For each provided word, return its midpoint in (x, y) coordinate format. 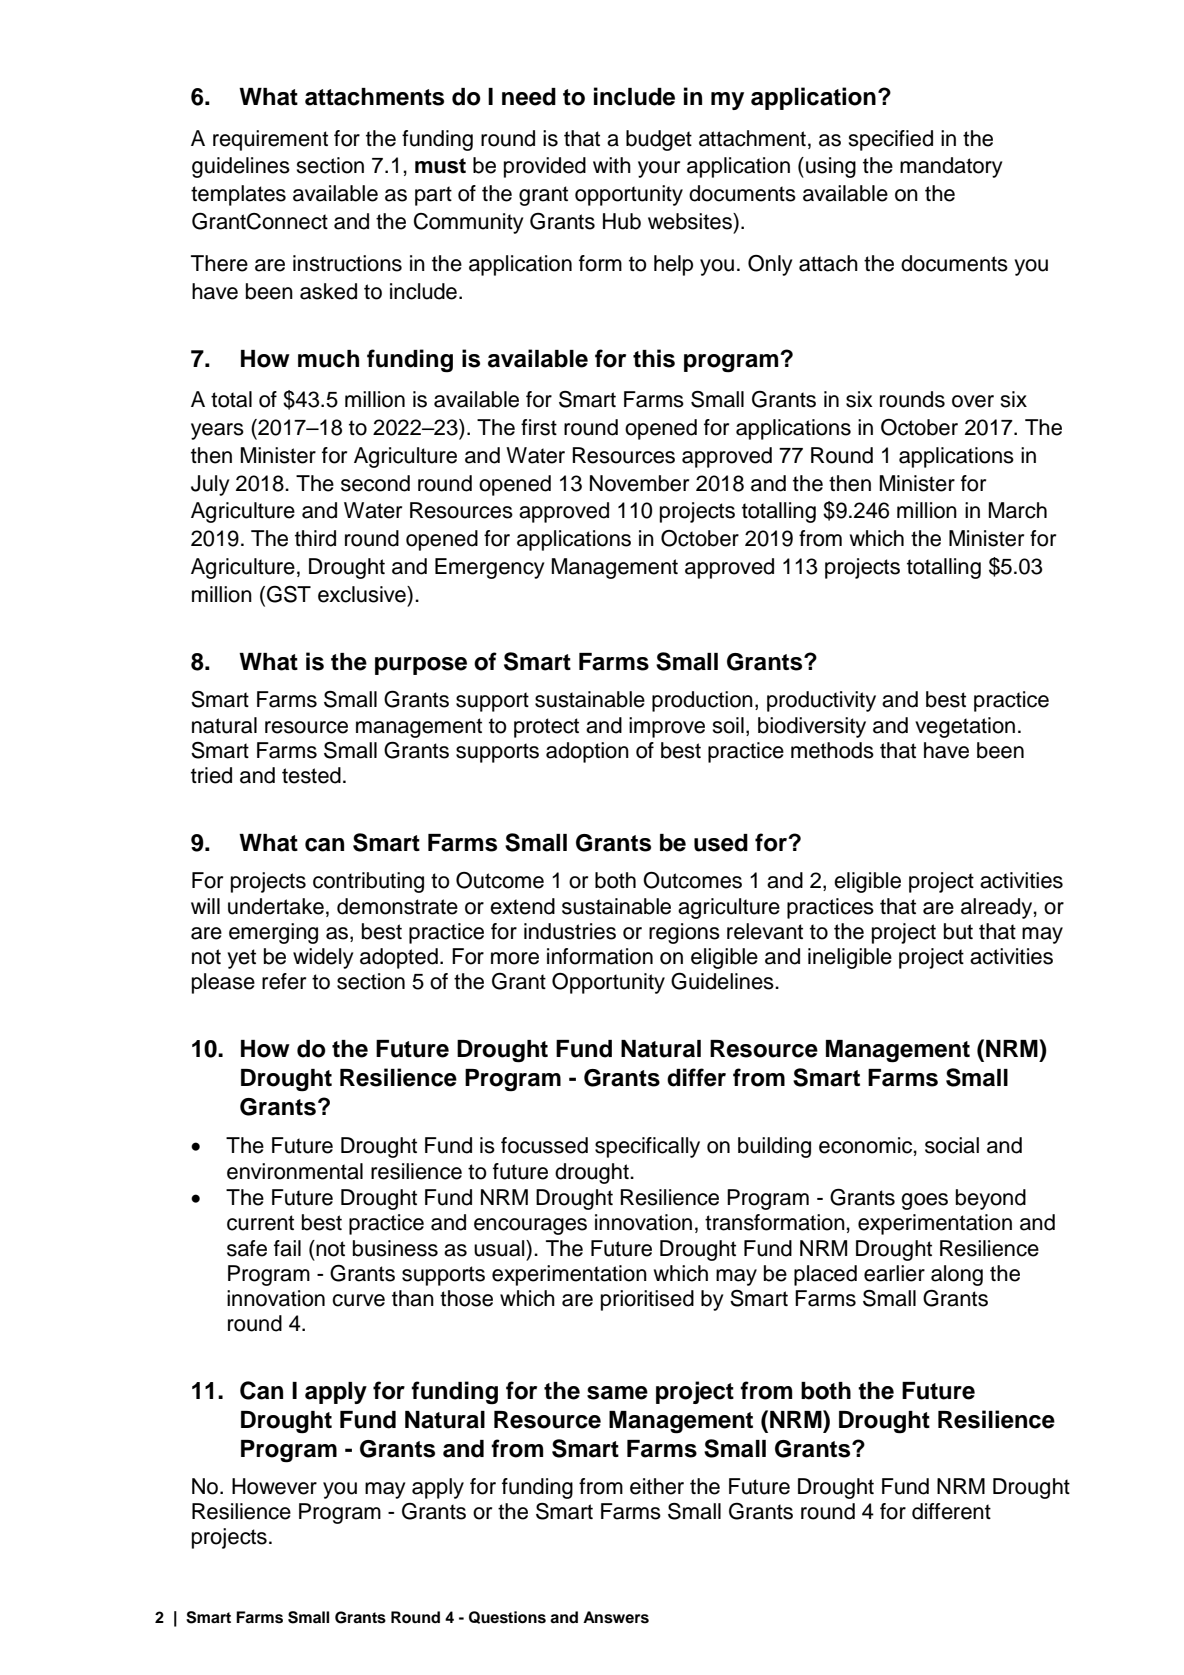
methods (832, 750)
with (612, 165)
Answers (616, 1617)
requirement (270, 140)
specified (890, 140)
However (274, 1486)
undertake (276, 906)
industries (570, 931)
